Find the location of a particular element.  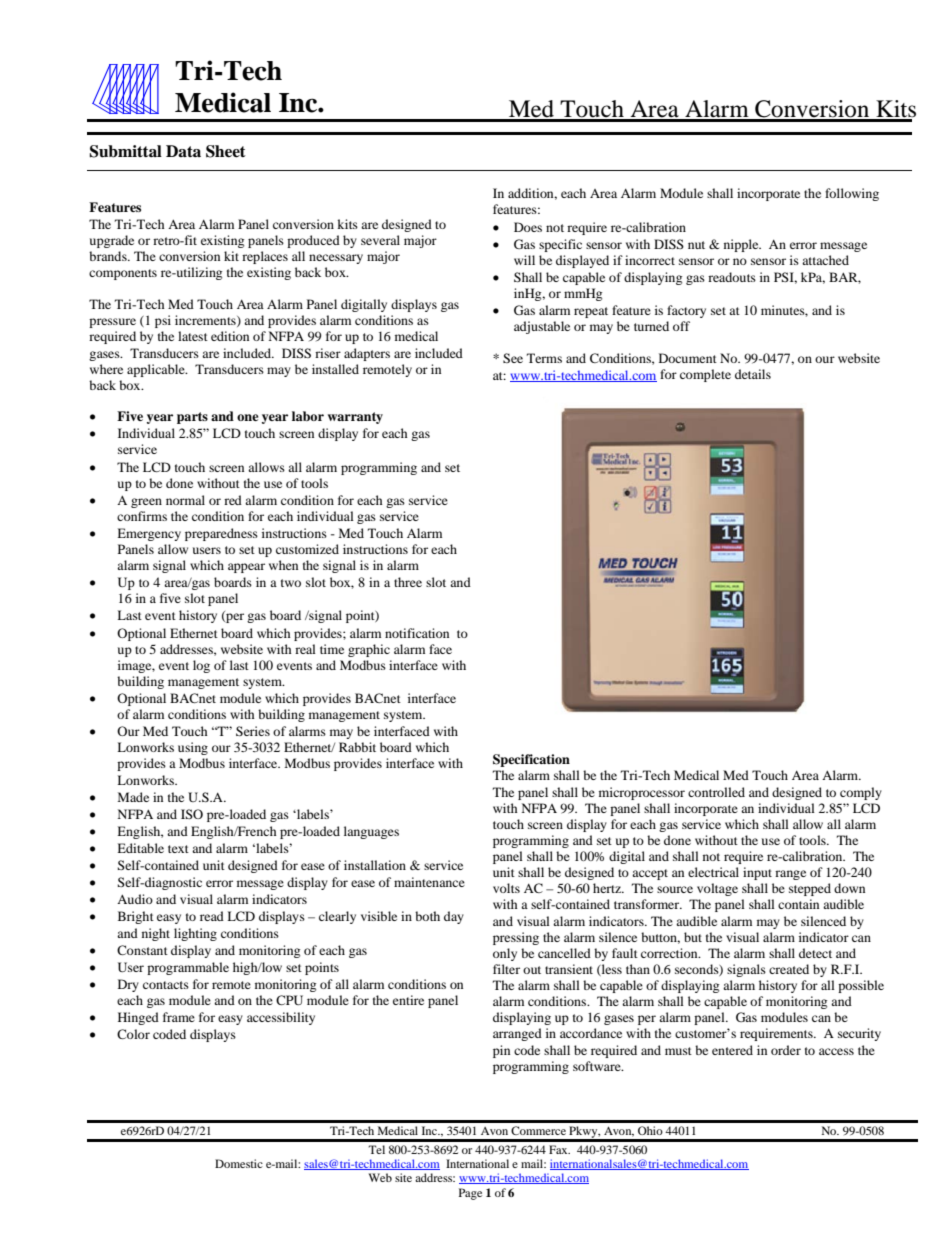

following is located at coordinates (852, 194).
